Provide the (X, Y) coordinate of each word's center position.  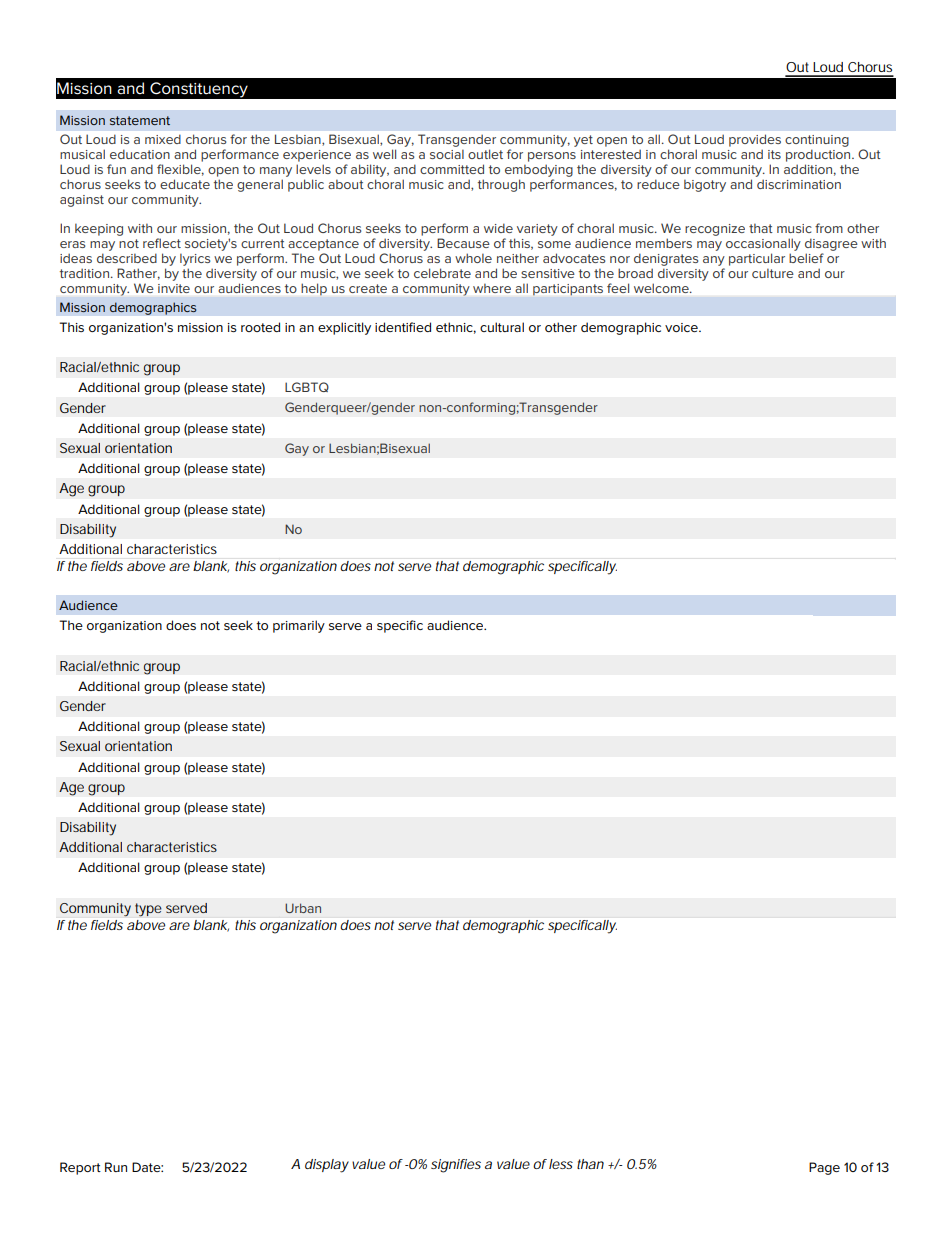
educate (185, 184)
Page (824, 1168)
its (774, 154)
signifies (456, 1166)
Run (116, 1167)
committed (452, 169)
